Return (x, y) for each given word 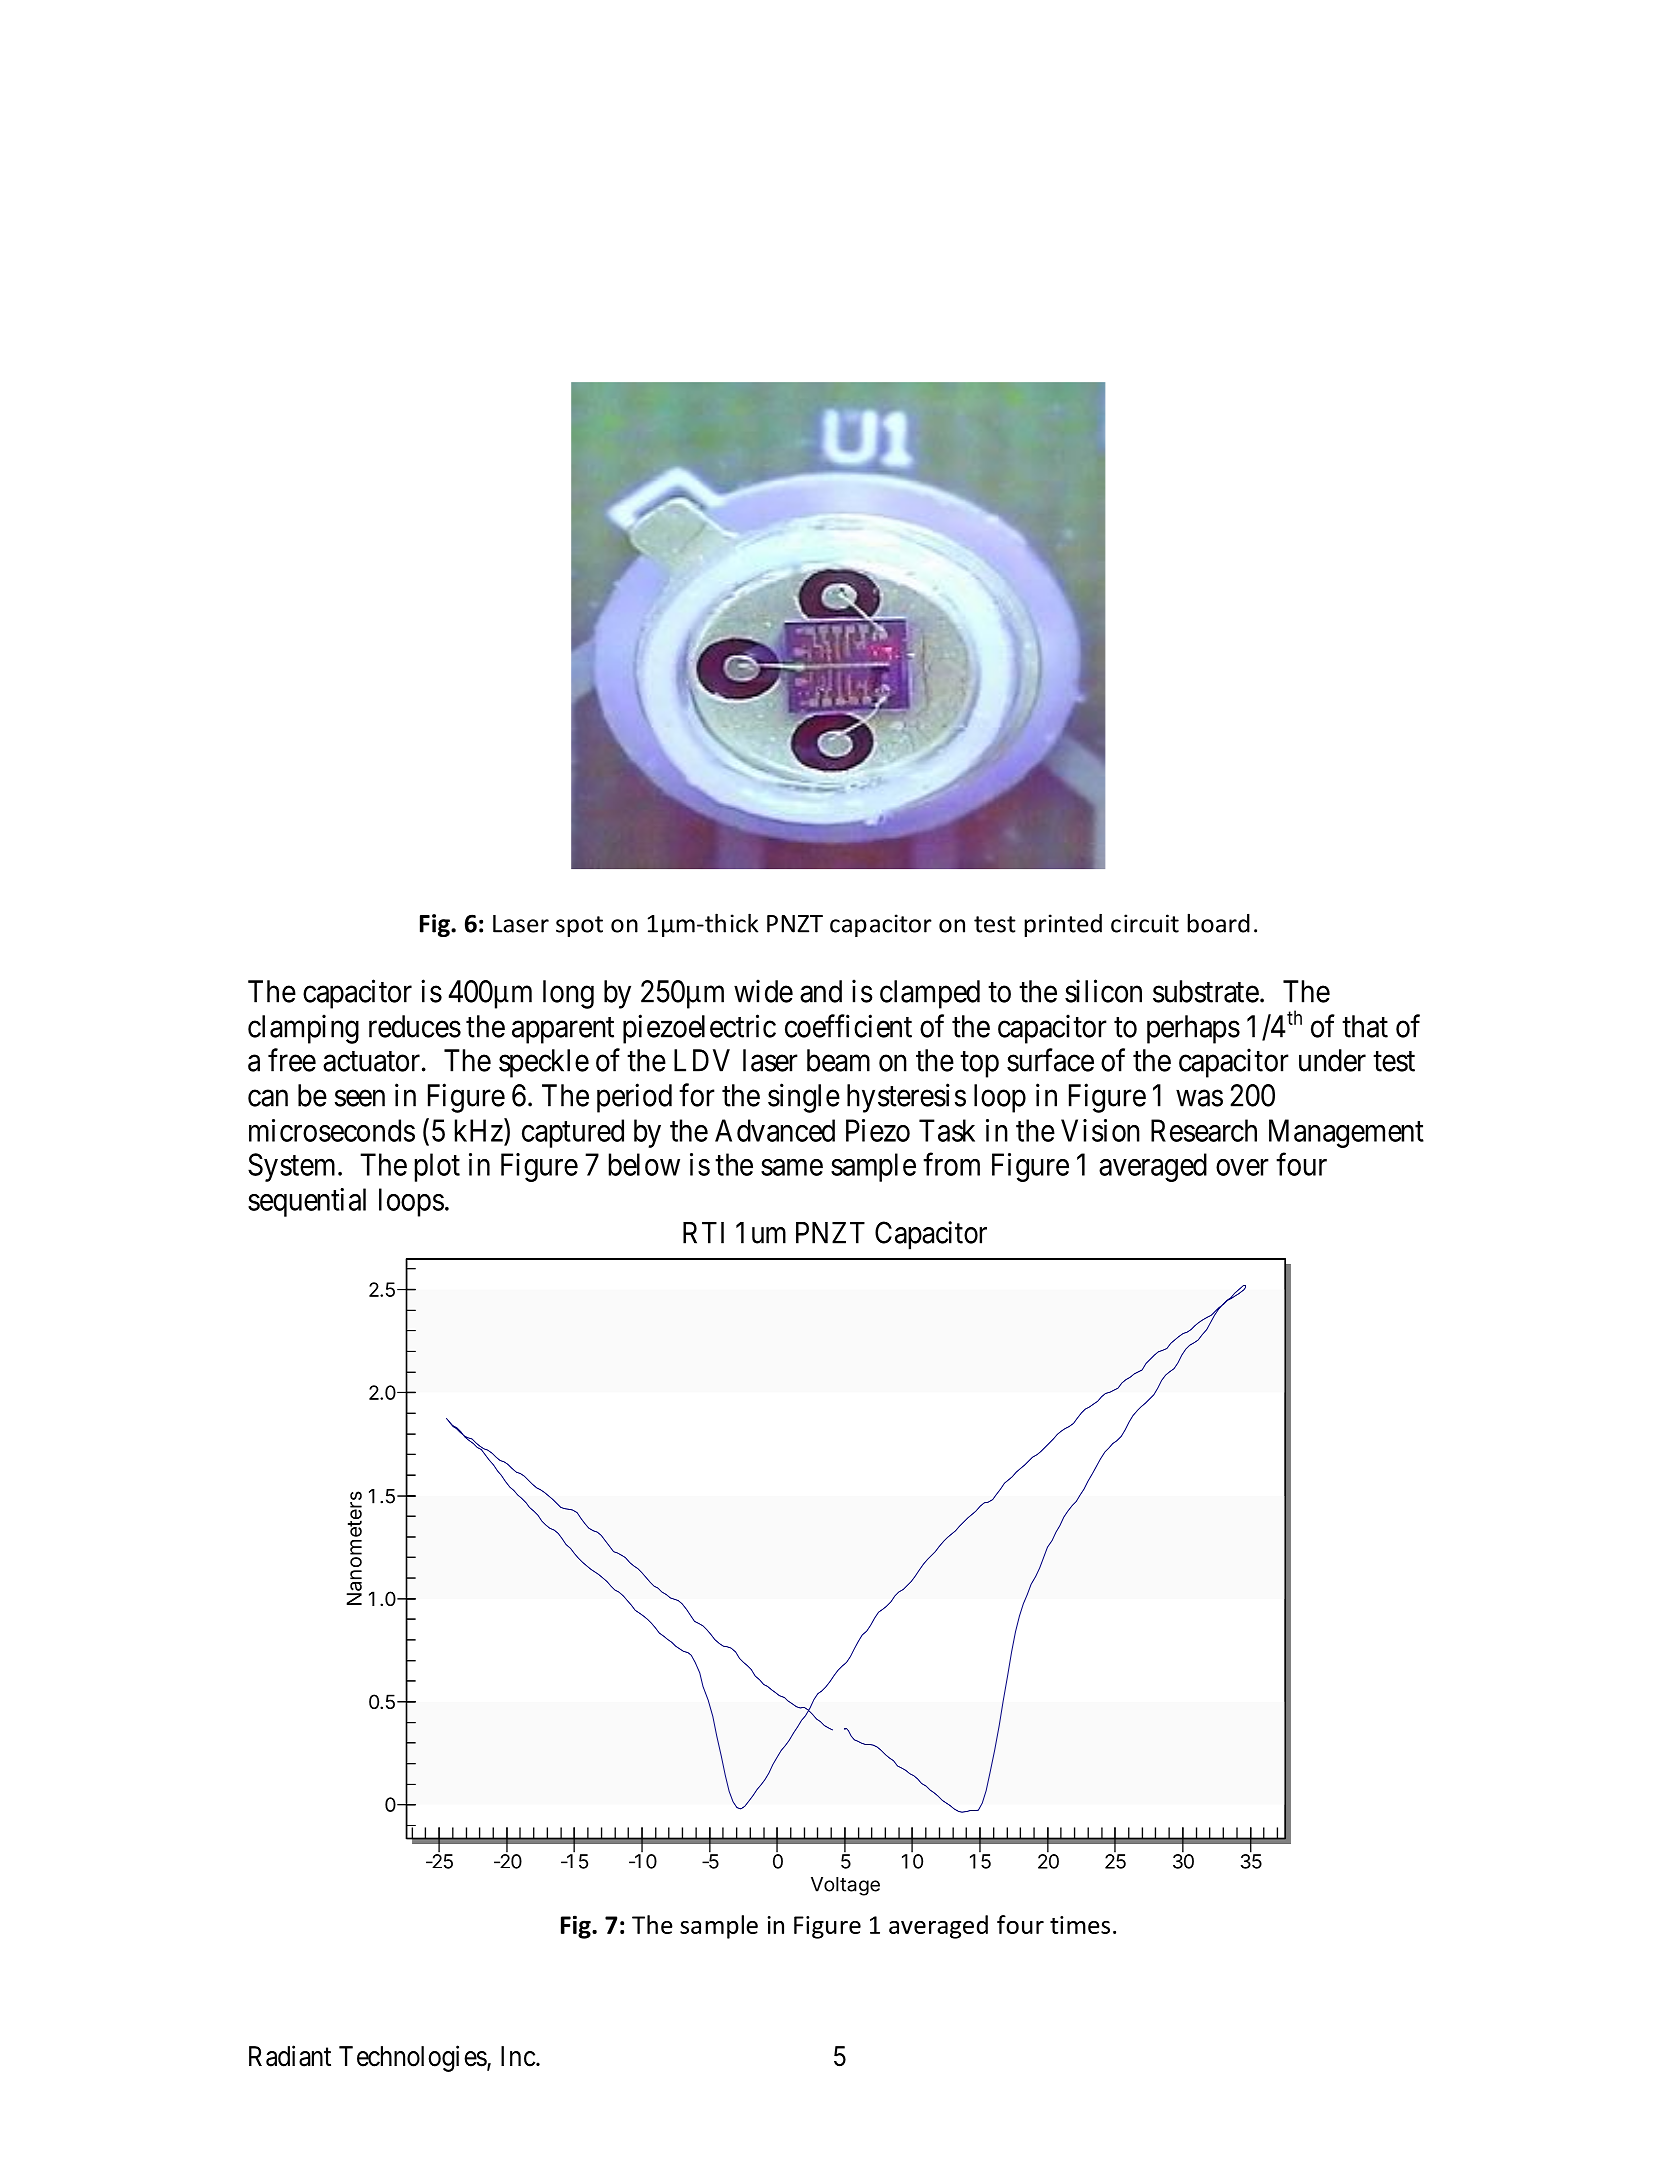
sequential (307, 1202)
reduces (415, 1026)
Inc (518, 2056)
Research (1204, 1130)
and (821, 991)
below (644, 1164)
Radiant (290, 2056)
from (951, 1164)
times (1080, 1925)
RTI (703, 1233)
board (1218, 923)
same (792, 1167)
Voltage (845, 1886)
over (1242, 1167)
